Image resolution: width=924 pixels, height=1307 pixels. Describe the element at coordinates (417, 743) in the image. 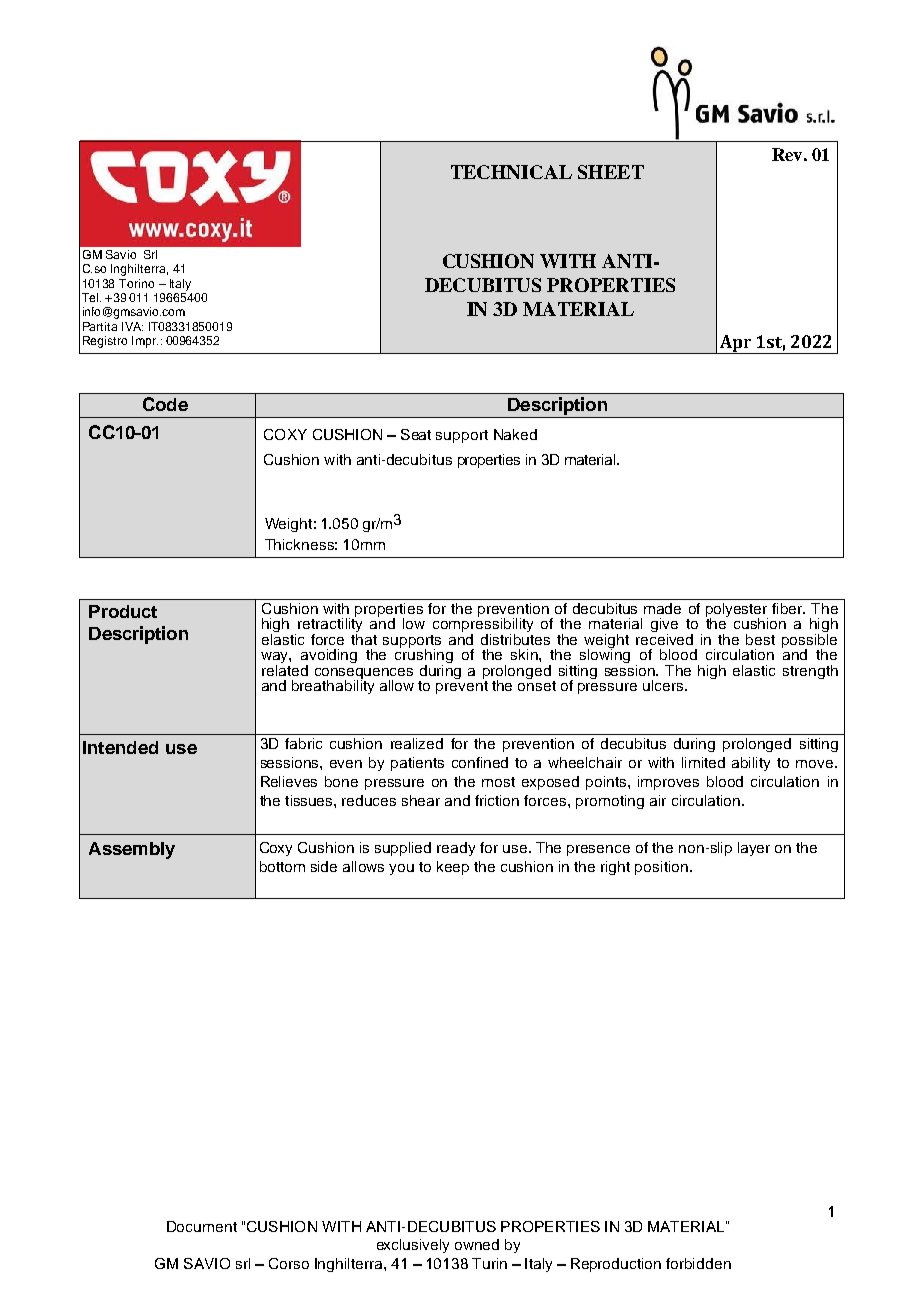

I see `realized` at that location.
